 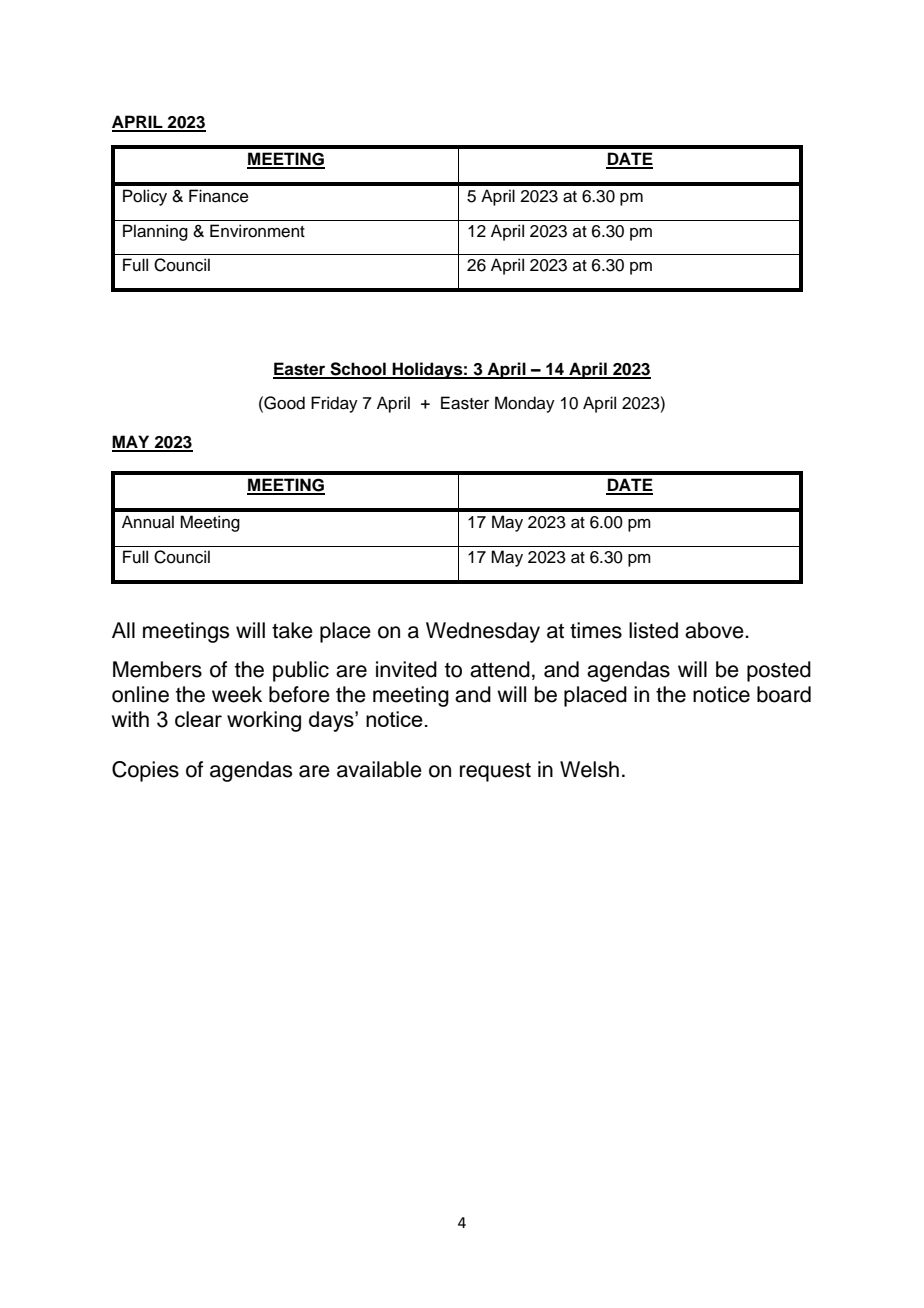 I want to click on Copies, so click(x=145, y=771).
